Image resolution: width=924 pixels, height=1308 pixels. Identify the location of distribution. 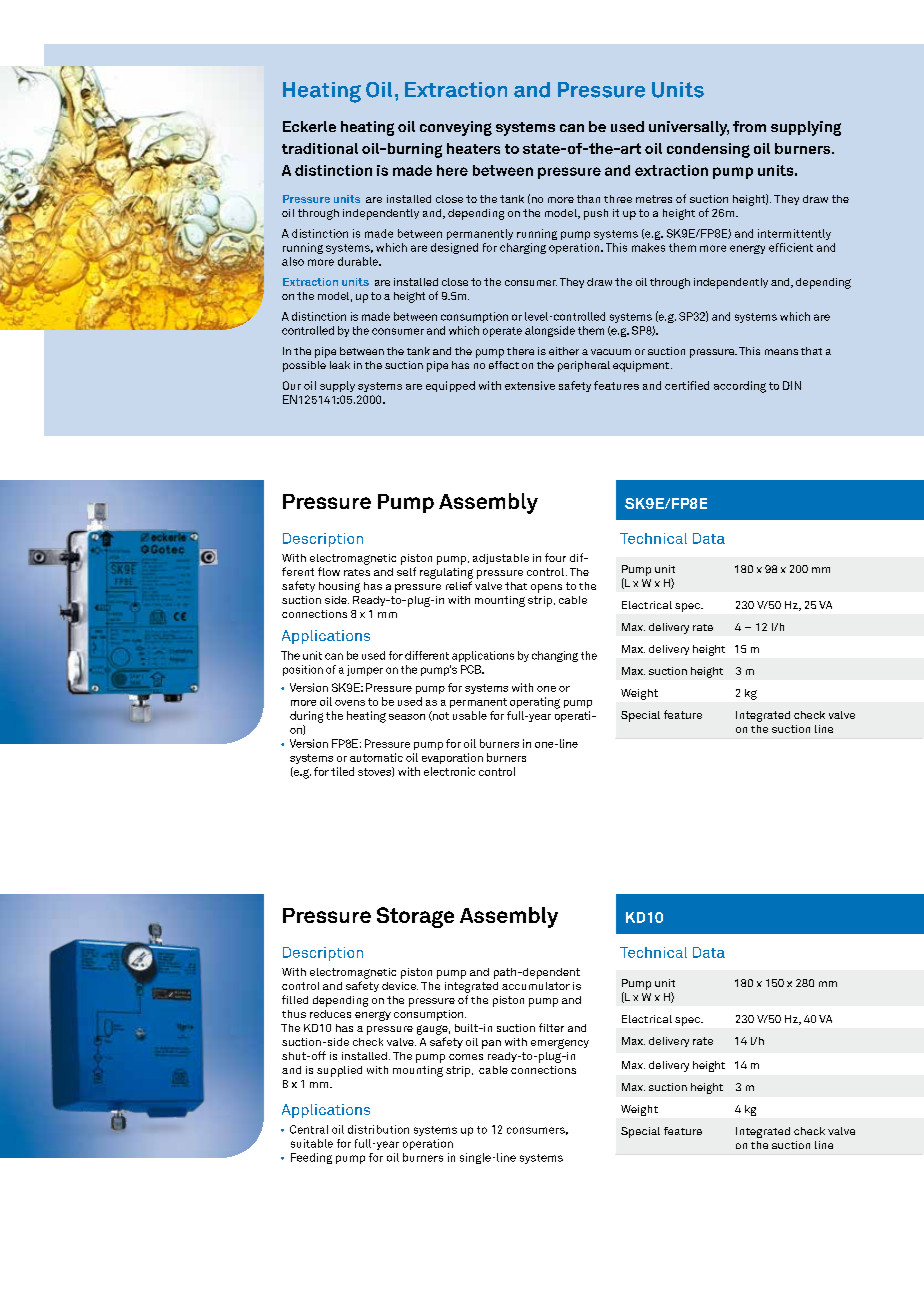
(378, 1129).
